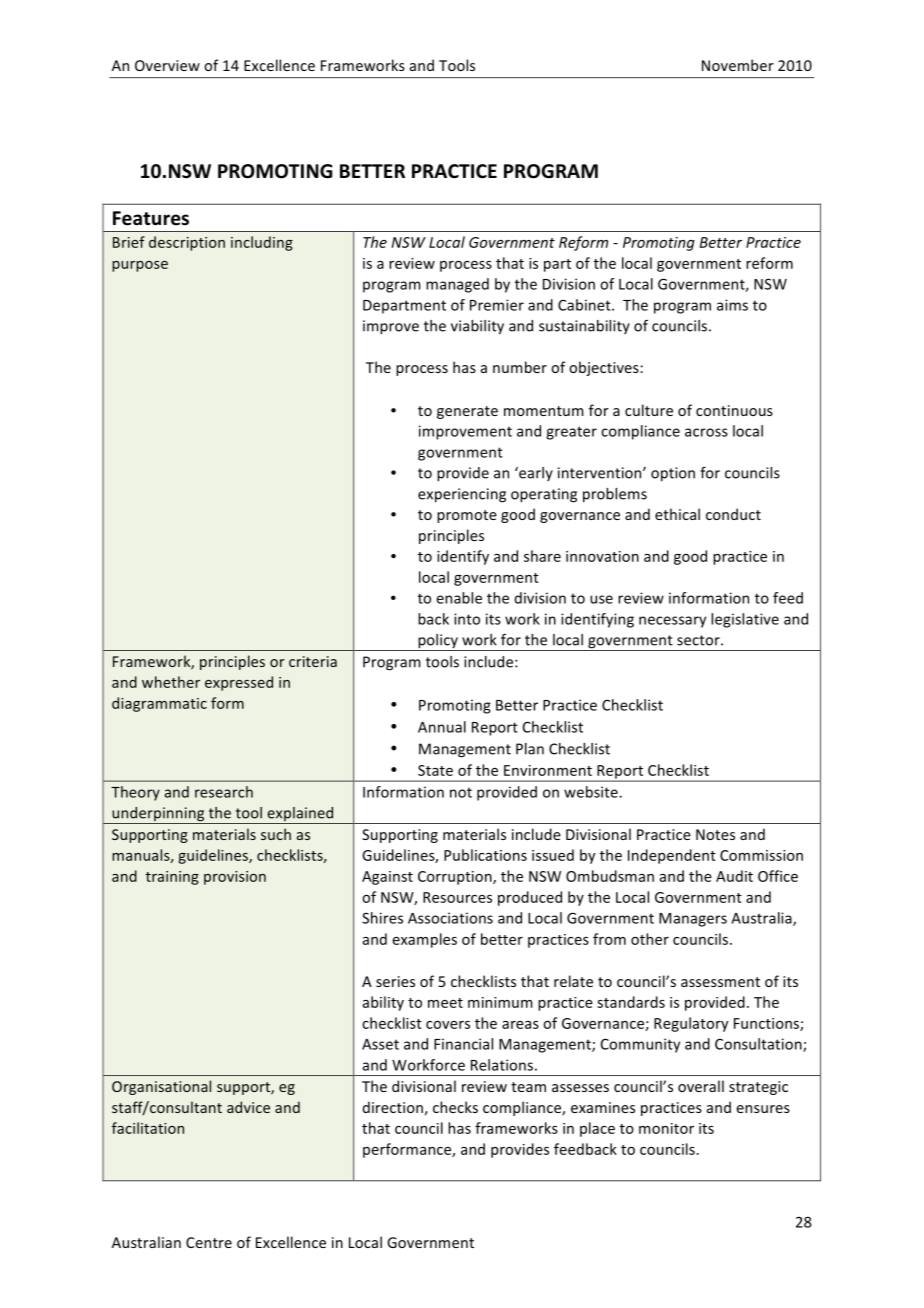 The image size is (924, 1308). Describe the element at coordinates (235, 878) in the image. I see `provision` at that location.
